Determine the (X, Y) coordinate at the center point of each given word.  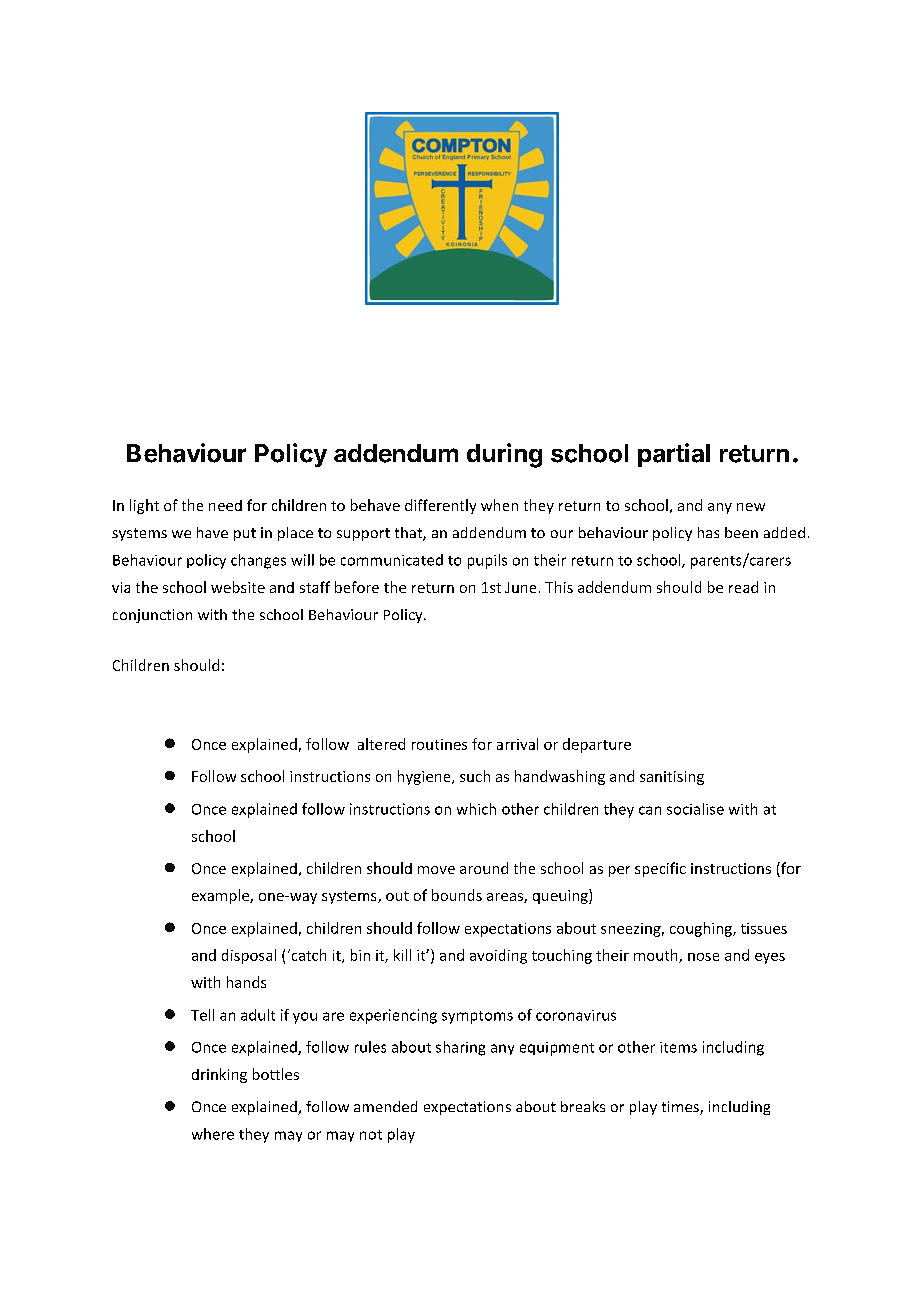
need (225, 505)
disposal (249, 956)
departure (597, 745)
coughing (702, 929)
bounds (457, 895)
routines (439, 744)
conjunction (152, 616)
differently (440, 506)
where (213, 1134)
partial (674, 455)
